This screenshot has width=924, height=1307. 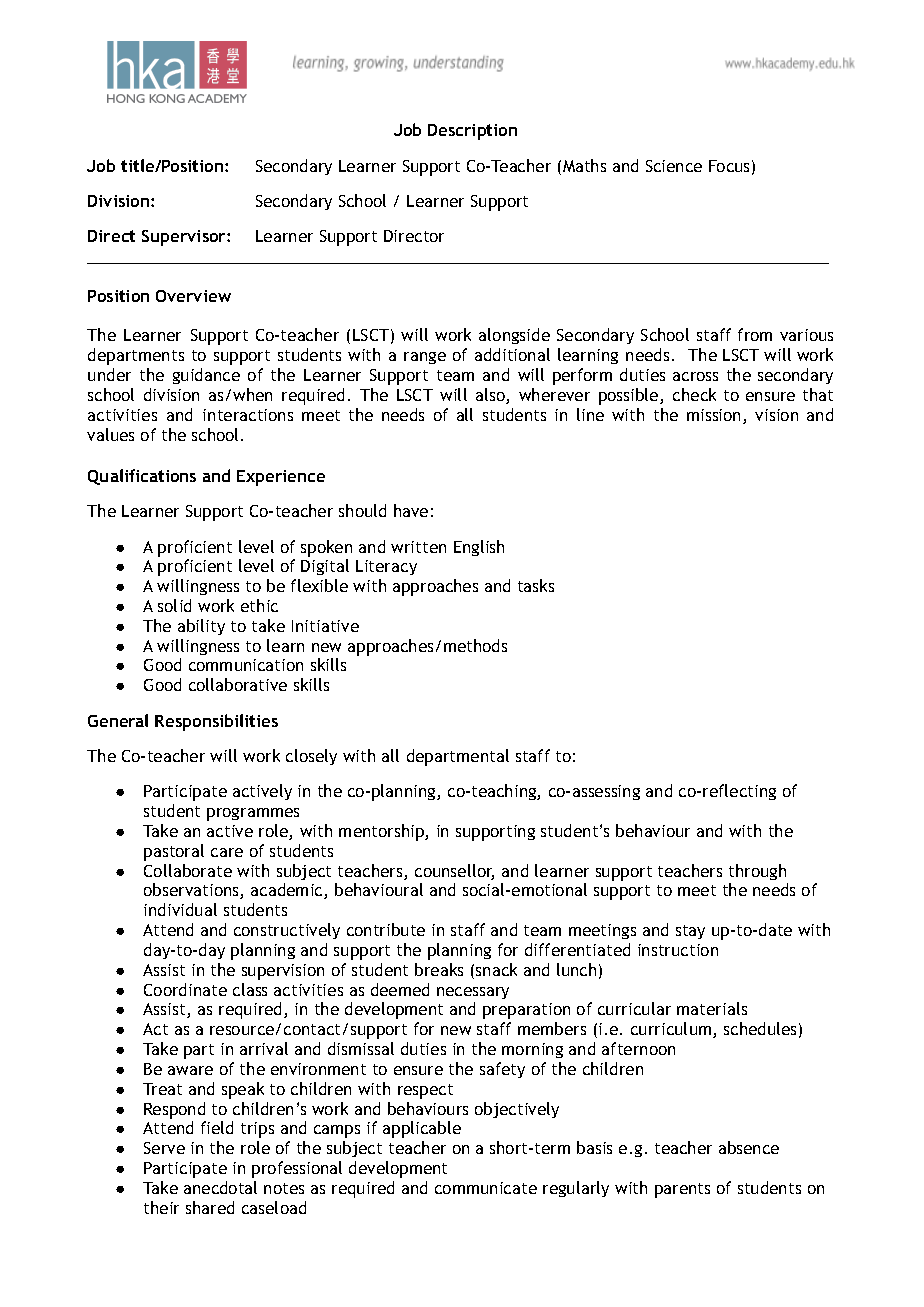 What do you see at coordinates (690, 932) in the screenshot?
I see `stay` at bounding box center [690, 932].
